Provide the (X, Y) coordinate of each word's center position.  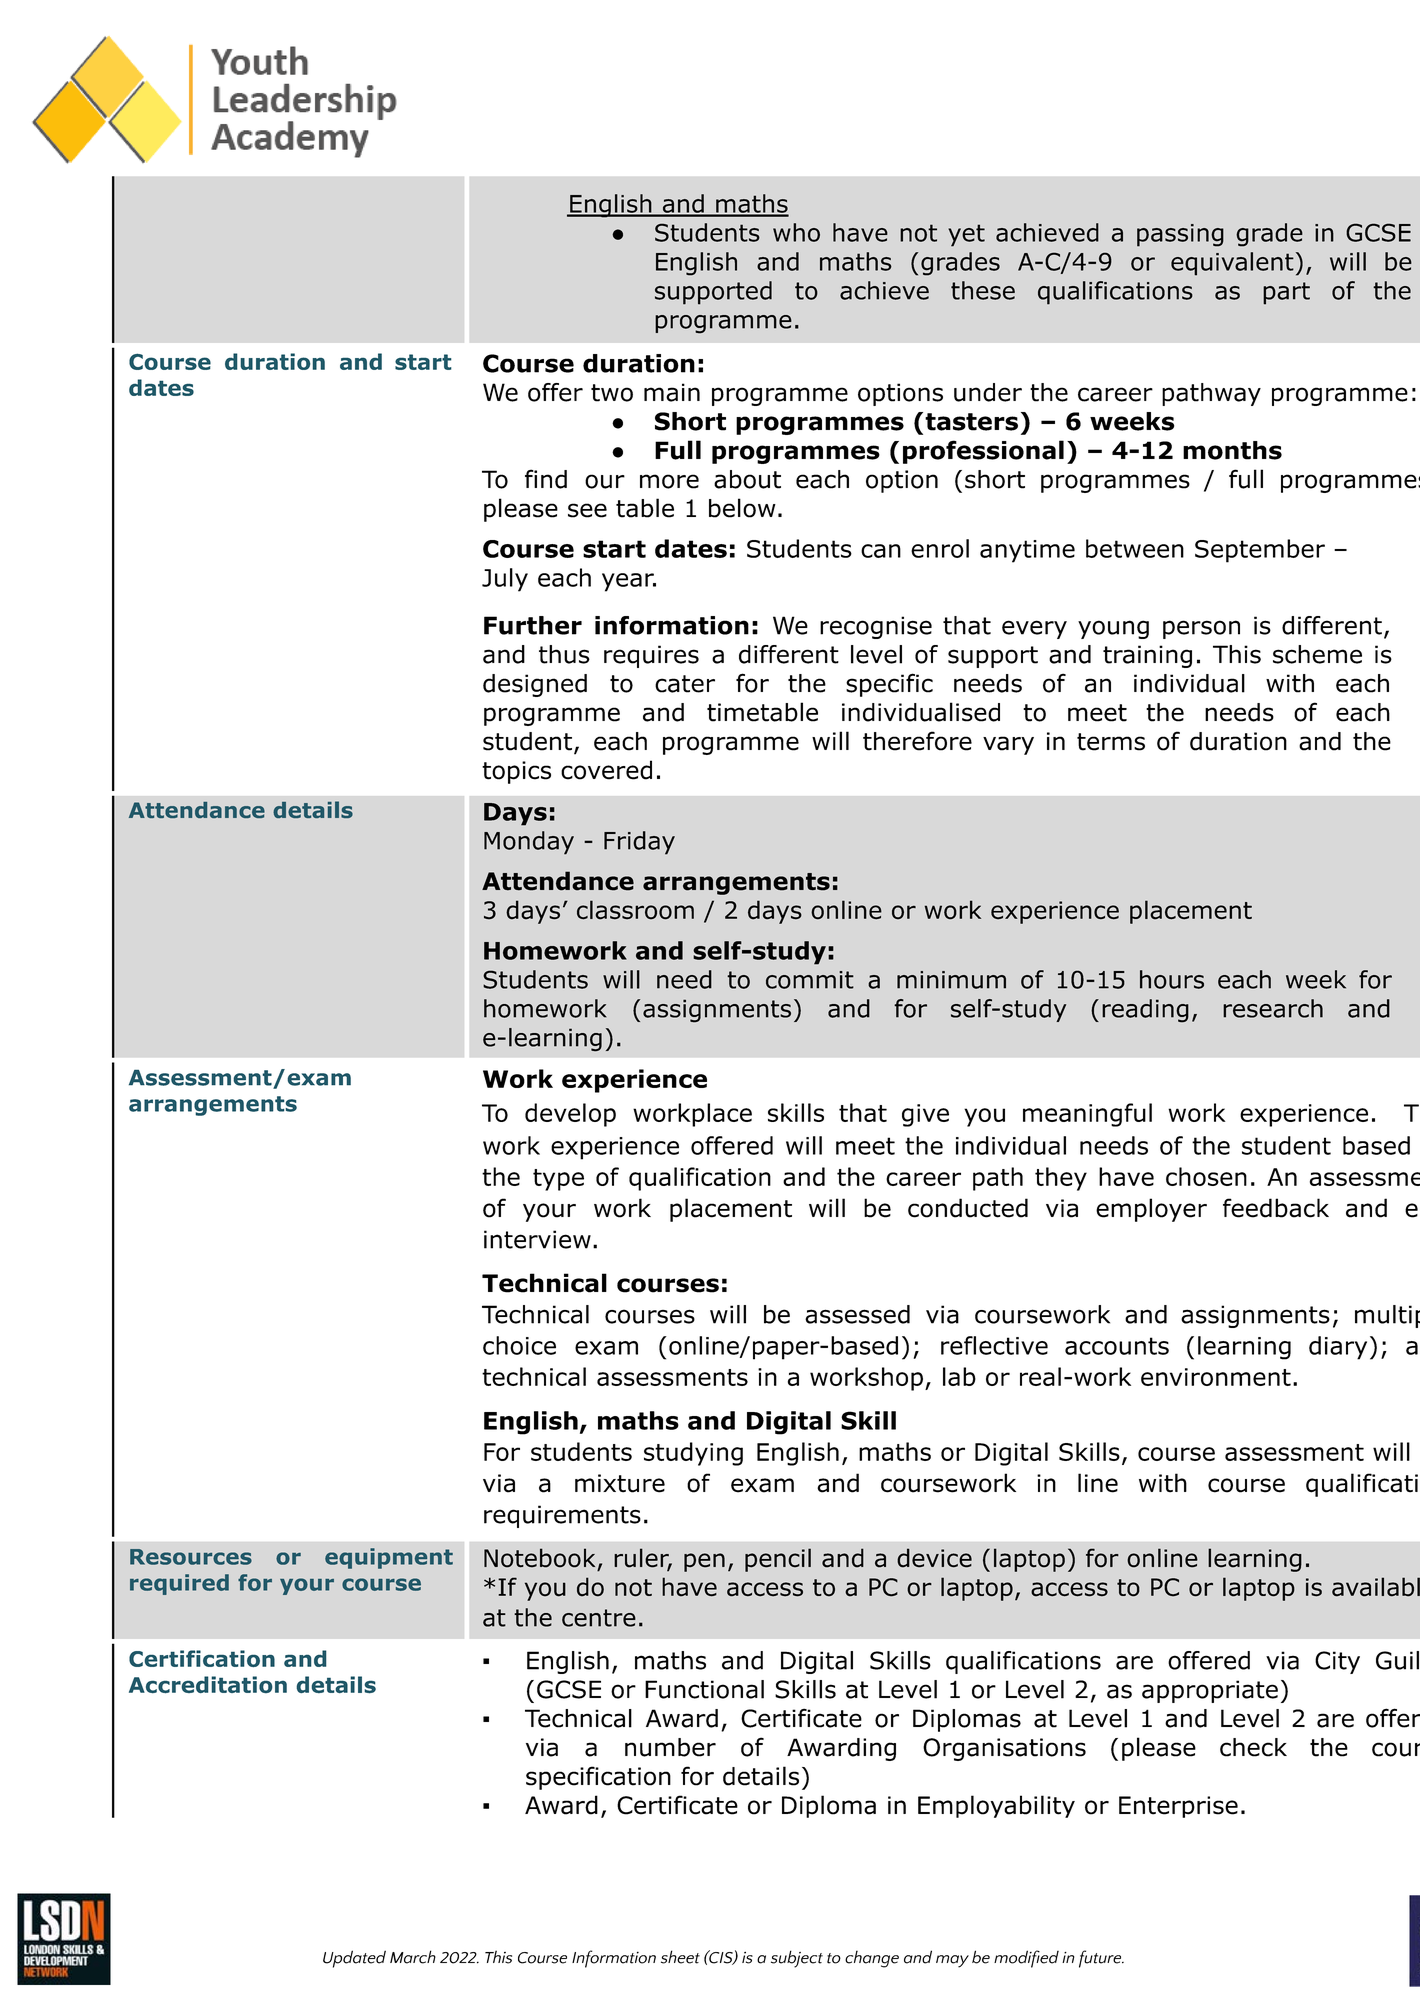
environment (1216, 1377)
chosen (1206, 1176)
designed (535, 685)
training (1147, 656)
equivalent (1232, 264)
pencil (778, 1560)
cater (685, 684)
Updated (354, 1959)
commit (810, 980)
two (612, 393)
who (796, 232)
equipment (389, 1558)
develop (570, 1115)
